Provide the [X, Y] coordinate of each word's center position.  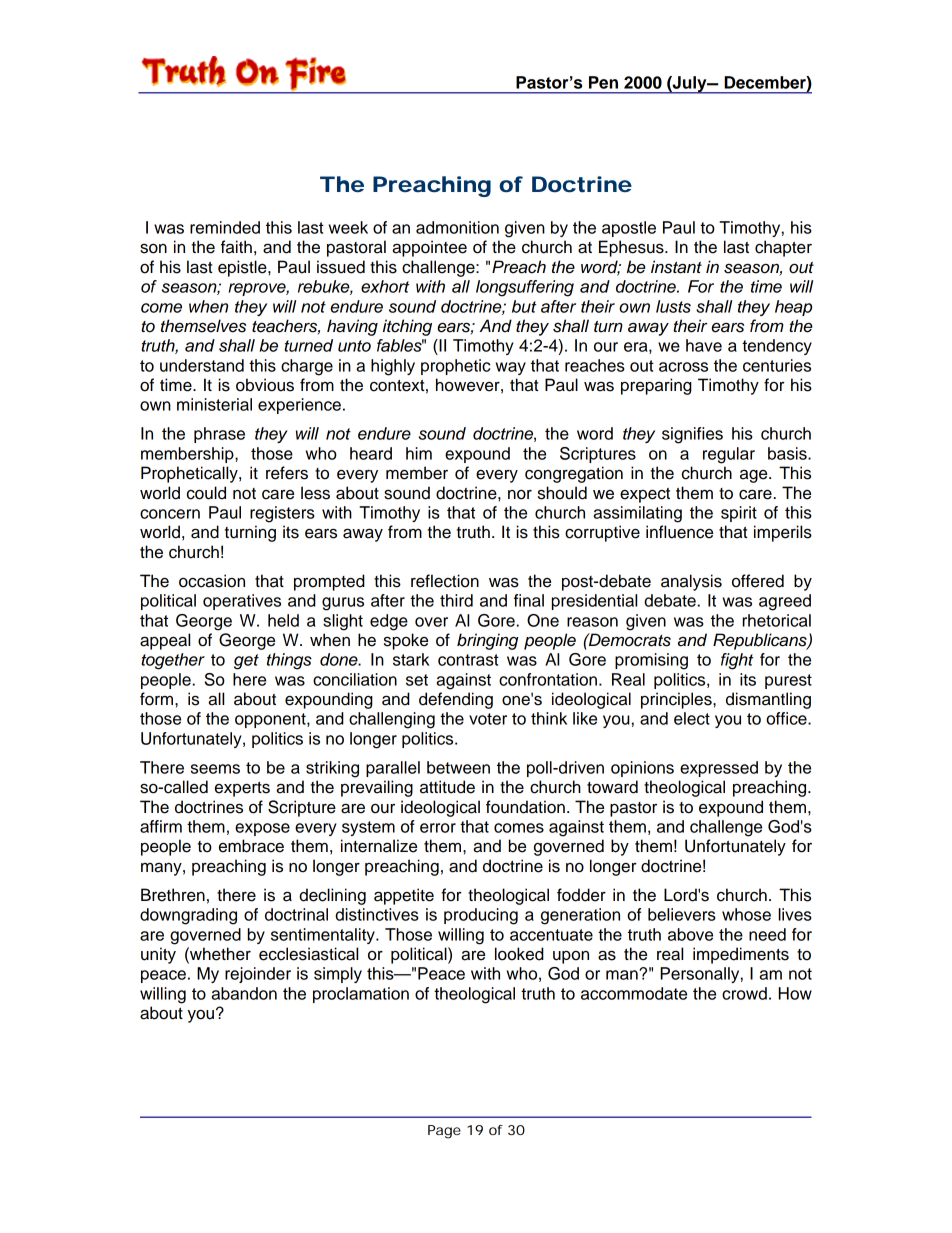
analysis [691, 582]
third [456, 600]
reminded [225, 227]
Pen [603, 82]
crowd [744, 993]
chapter [783, 248]
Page [444, 1132]
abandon [244, 993]
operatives [242, 602]
